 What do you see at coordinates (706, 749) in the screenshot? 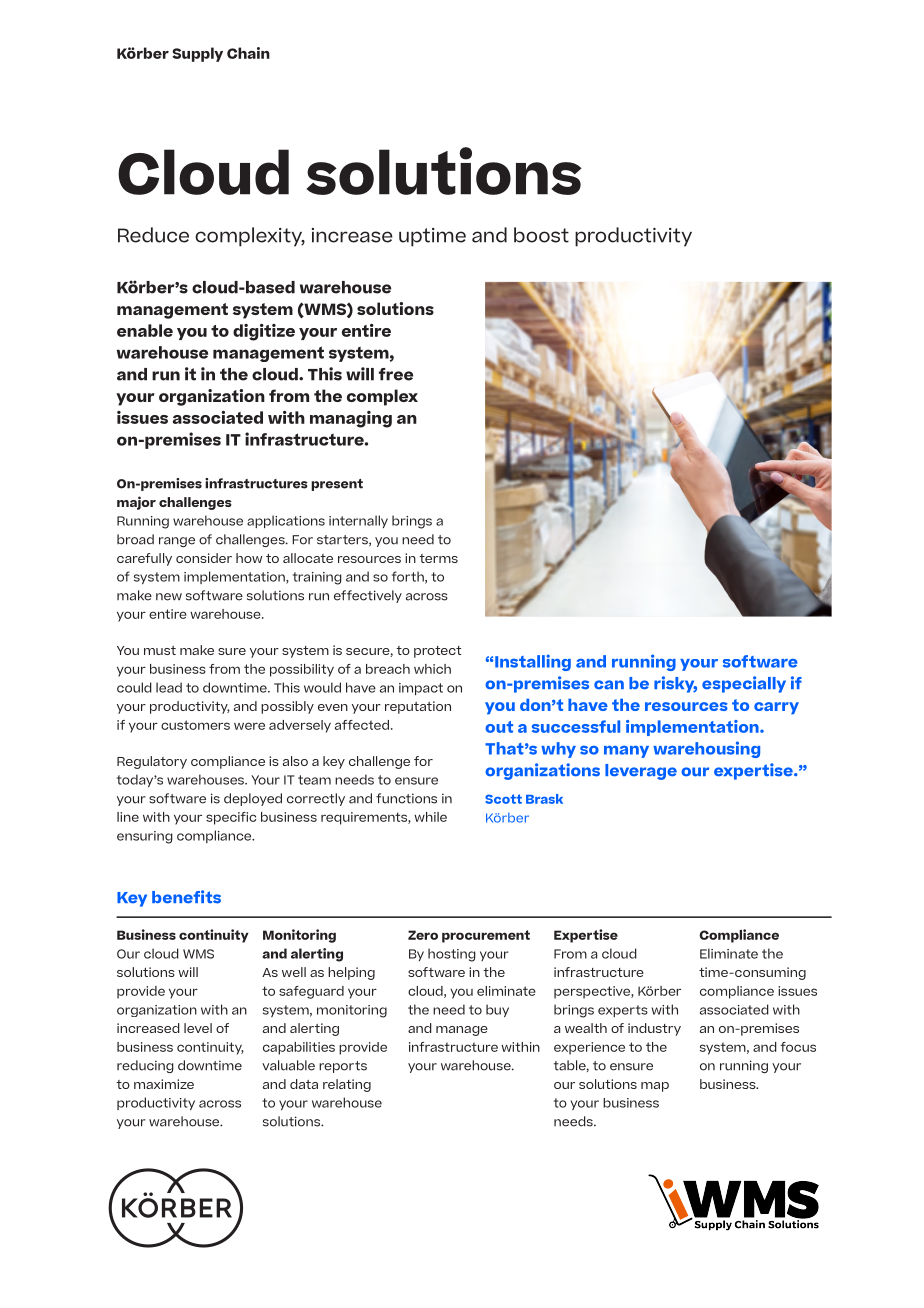
I see `warehousing` at bounding box center [706, 749].
